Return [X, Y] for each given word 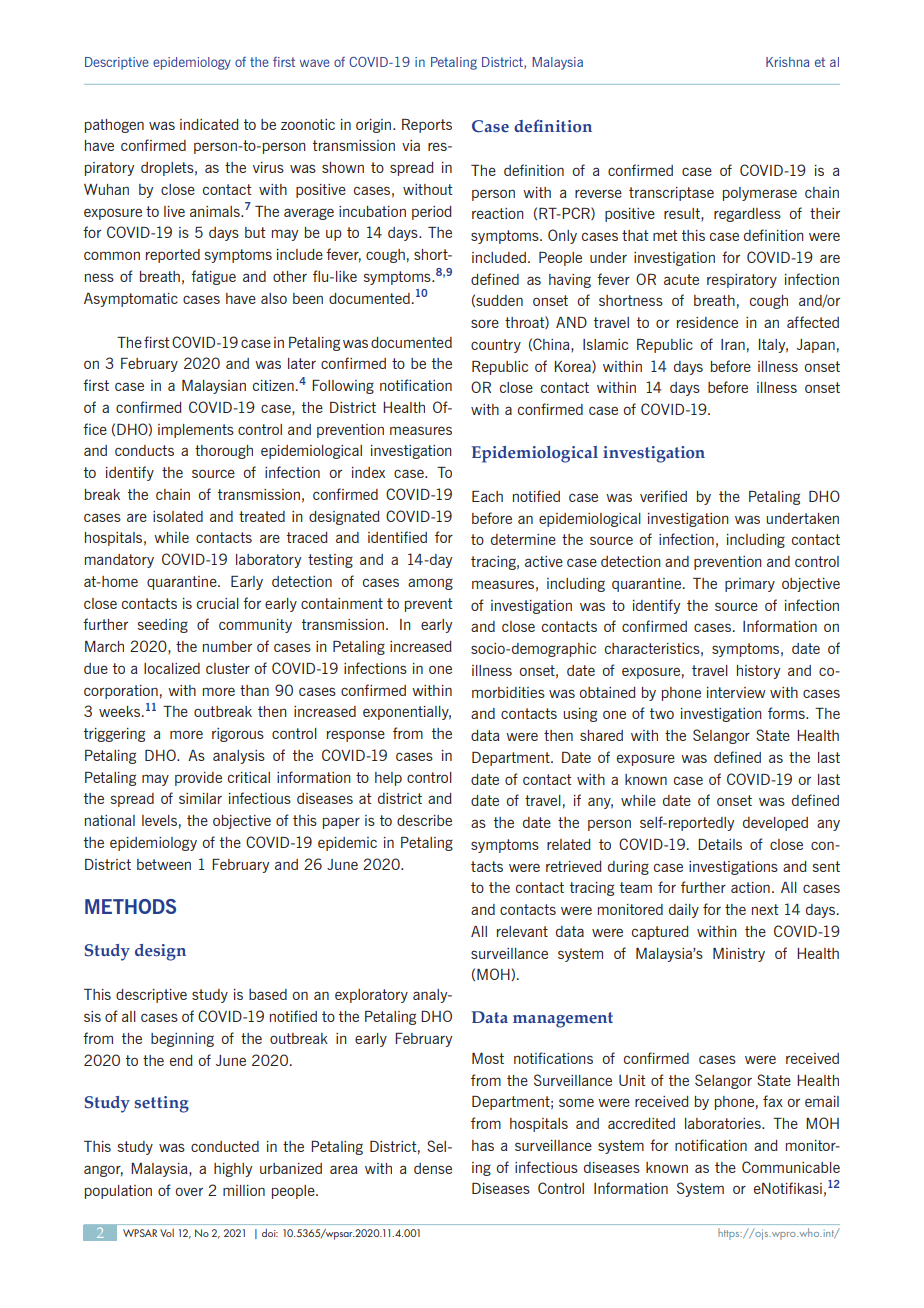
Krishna [787, 62]
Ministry [739, 955]
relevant [522, 931]
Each [487, 496]
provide [198, 779]
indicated [209, 124]
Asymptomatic [131, 300]
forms [787, 713]
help [388, 779]
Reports [427, 126]
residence [707, 322]
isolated [178, 516]
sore [485, 323]
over [189, 1191]
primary [750, 585]
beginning [182, 1040]
